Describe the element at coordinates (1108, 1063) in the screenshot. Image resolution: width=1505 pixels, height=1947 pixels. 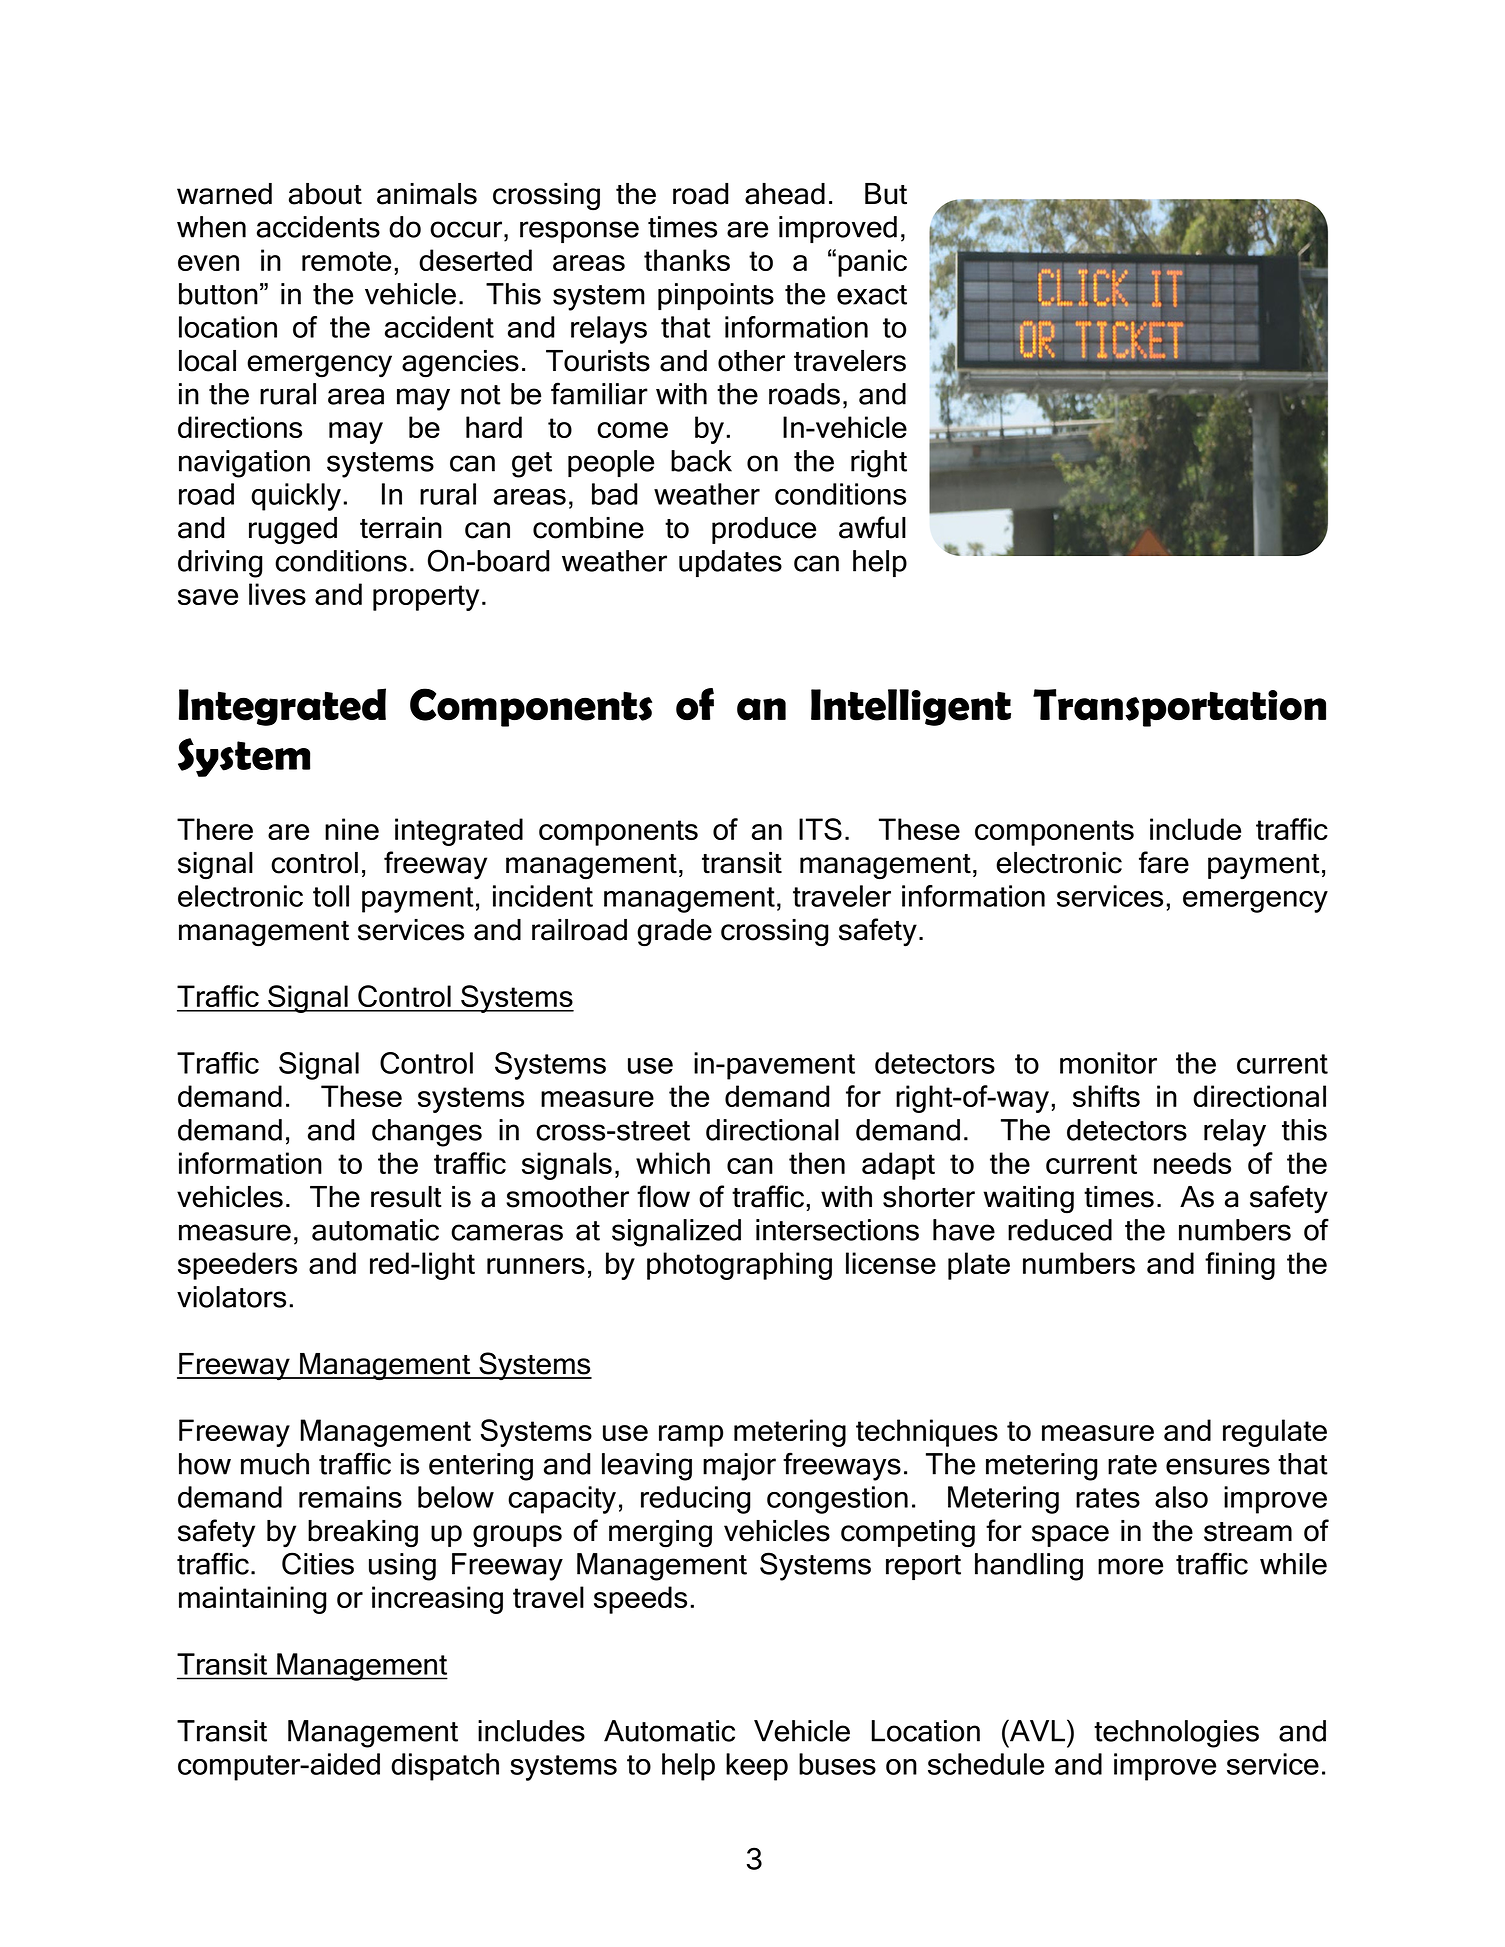
I see `monitor` at that location.
